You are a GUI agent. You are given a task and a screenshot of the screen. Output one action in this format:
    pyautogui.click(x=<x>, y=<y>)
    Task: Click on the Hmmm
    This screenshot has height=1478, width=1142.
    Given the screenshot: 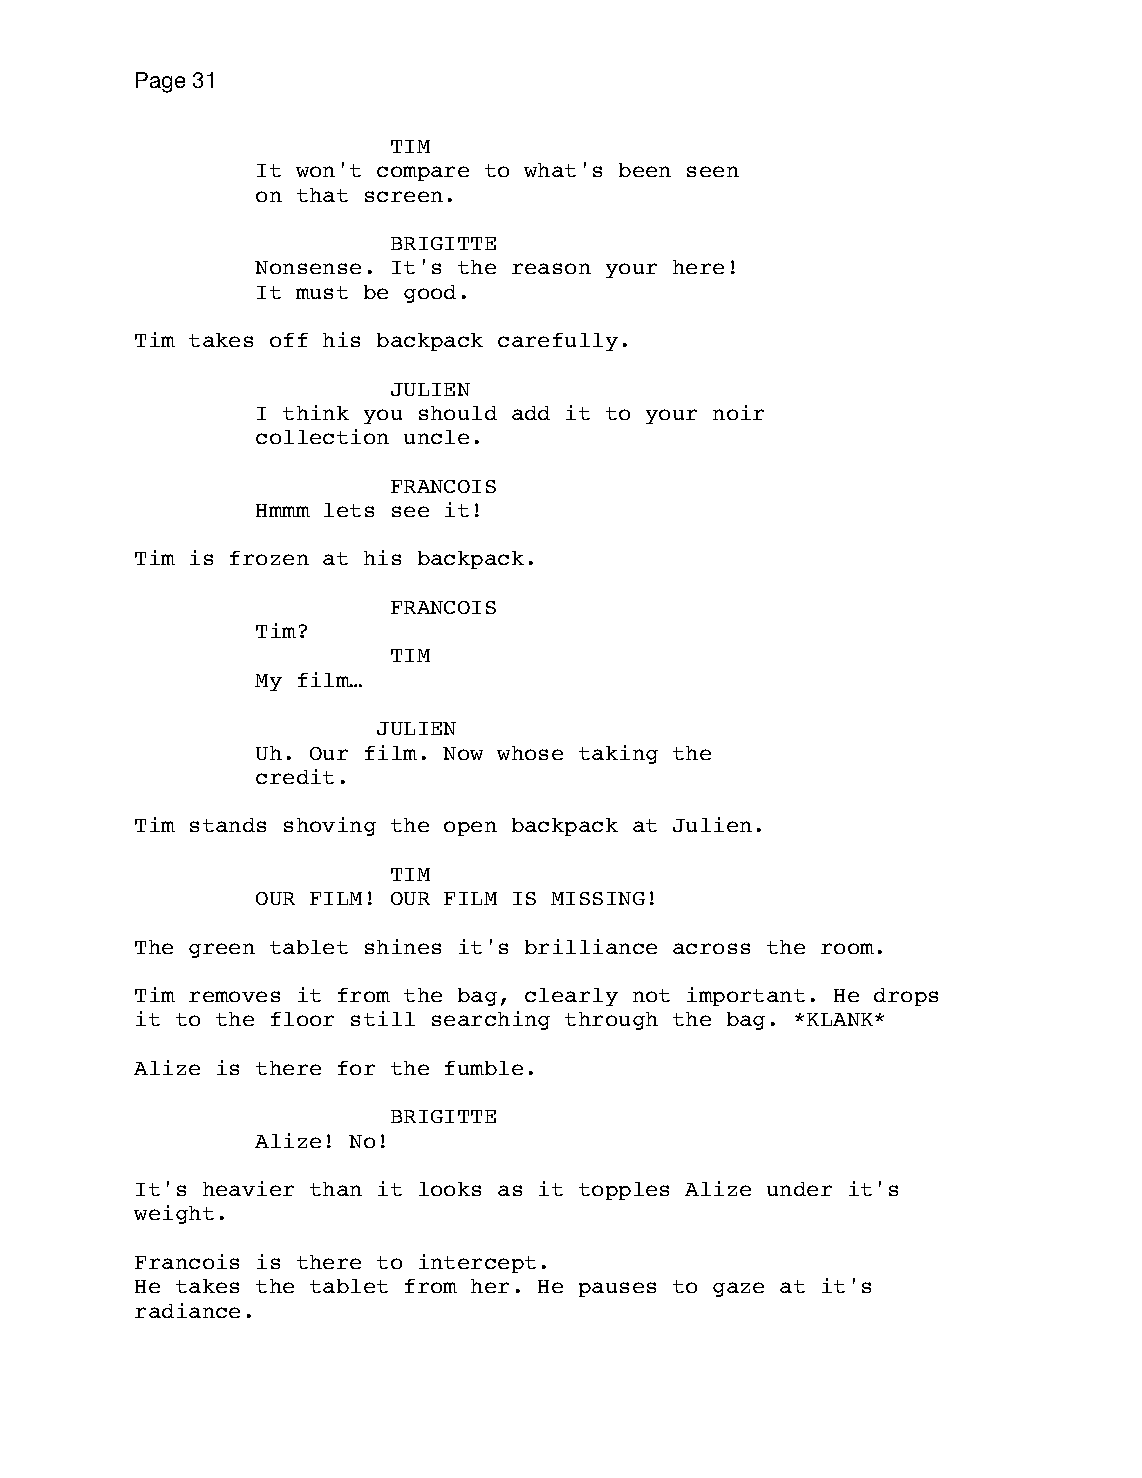 What is the action you would take?
    pyautogui.click(x=283, y=510)
